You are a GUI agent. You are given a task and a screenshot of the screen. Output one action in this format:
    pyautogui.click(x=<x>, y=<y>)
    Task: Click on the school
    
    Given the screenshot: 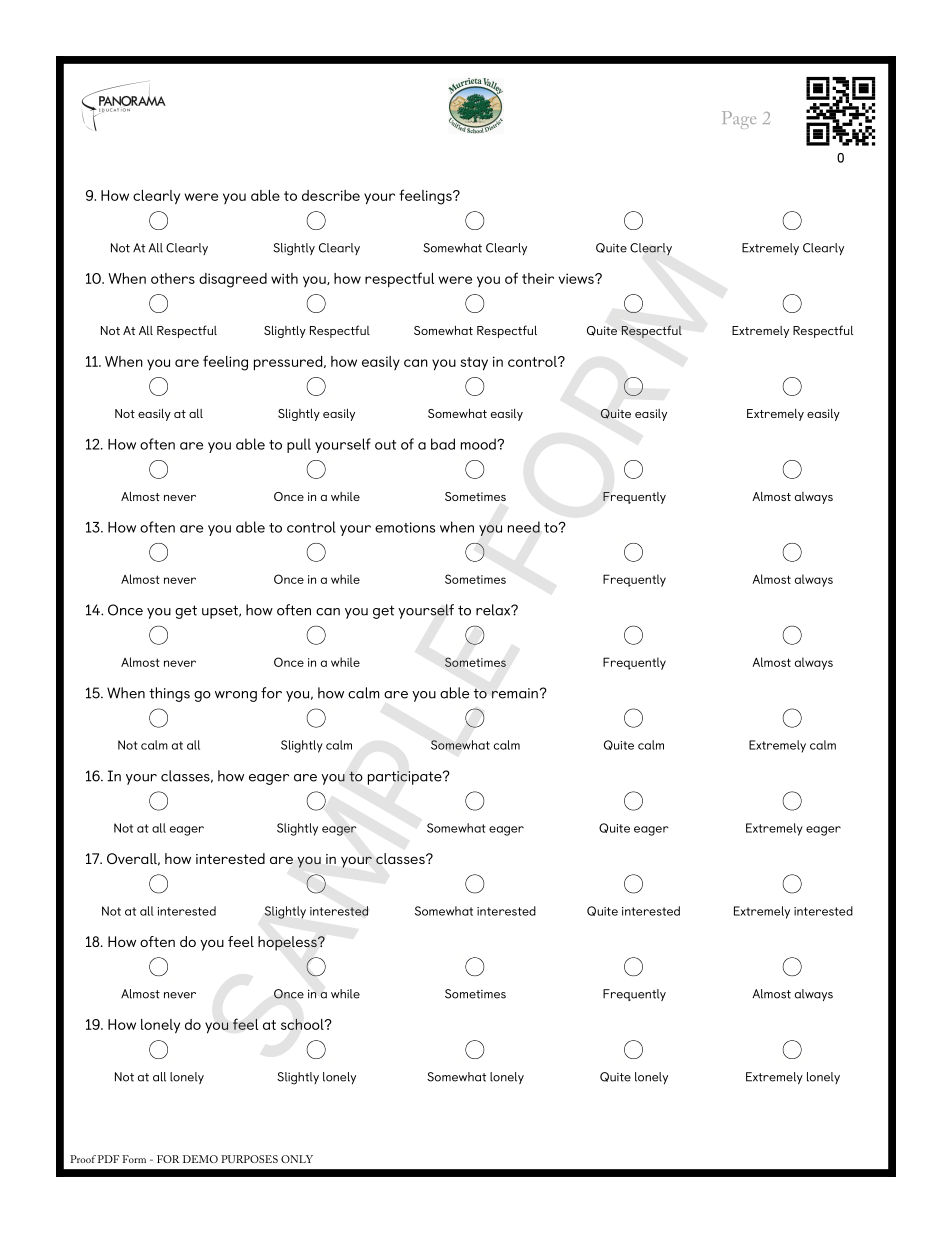 What is the action you would take?
    pyautogui.click(x=303, y=1024)
